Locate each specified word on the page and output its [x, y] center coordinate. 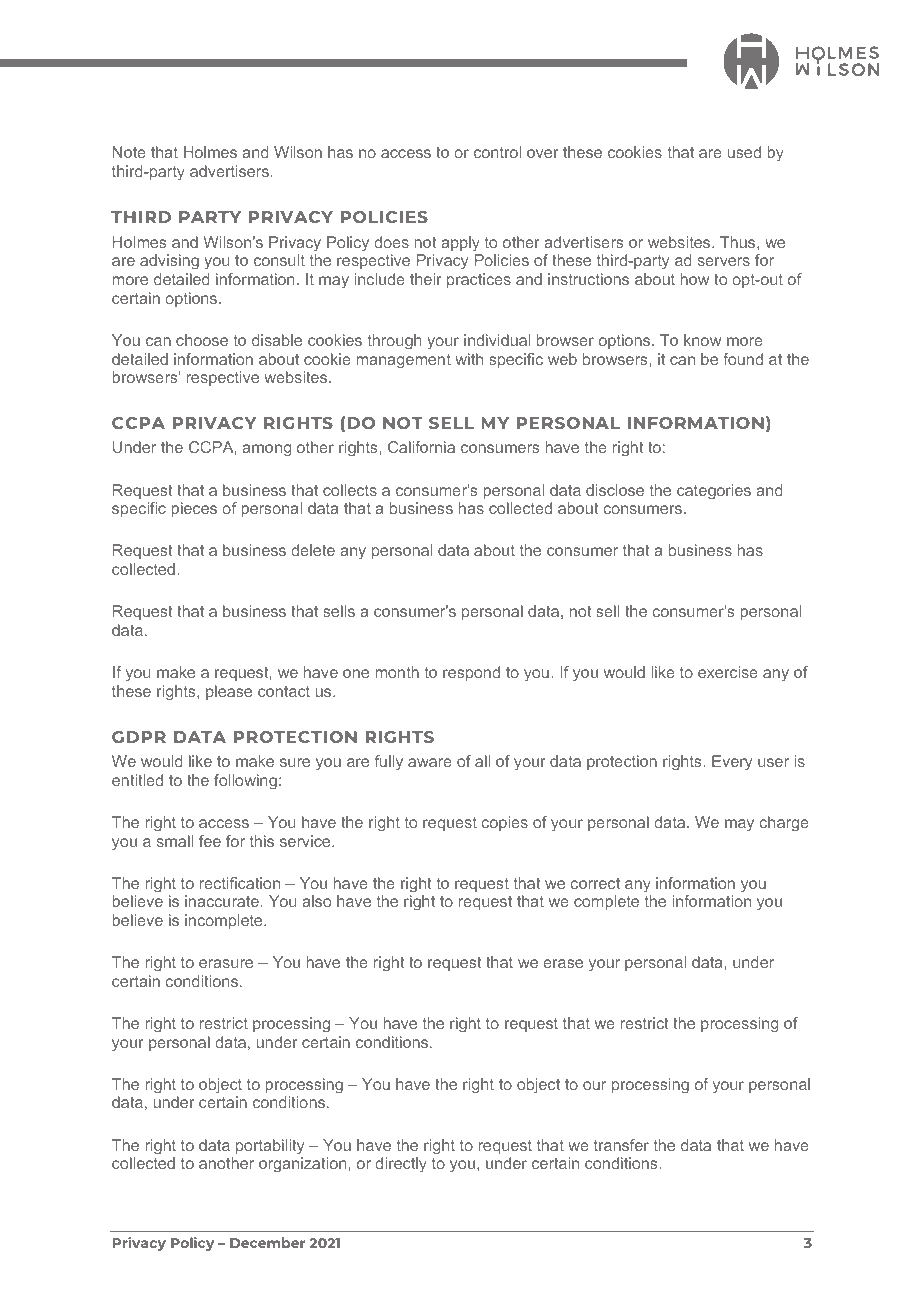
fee [210, 841]
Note [129, 152]
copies [504, 823]
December [267, 1242]
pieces [194, 509]
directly [401, 1165]
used [744, 152]
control [497, 152]
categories [714, 492]
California [421, 447]
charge [784, 824]
